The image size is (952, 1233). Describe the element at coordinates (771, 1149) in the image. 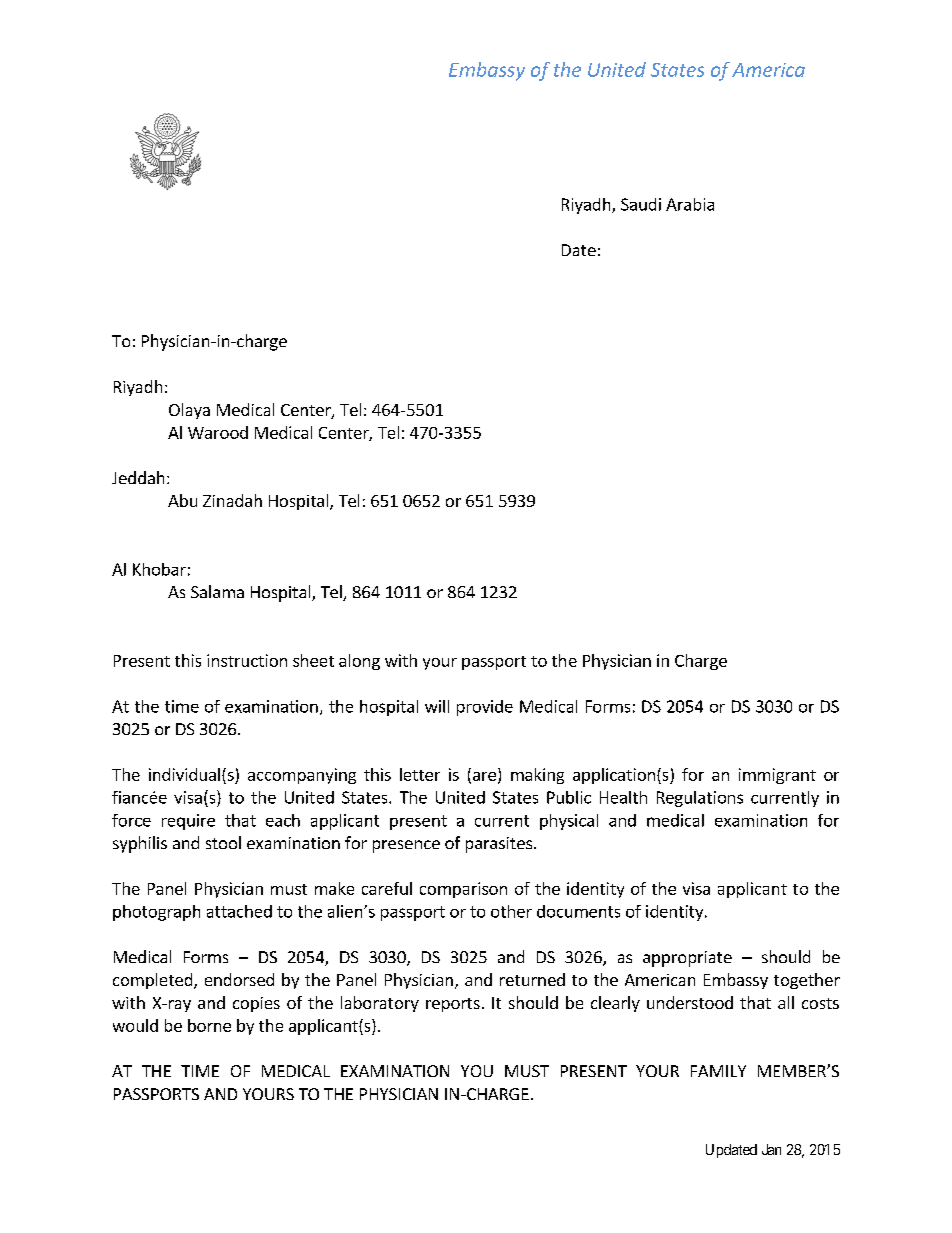

I see `Jan` at that location.
